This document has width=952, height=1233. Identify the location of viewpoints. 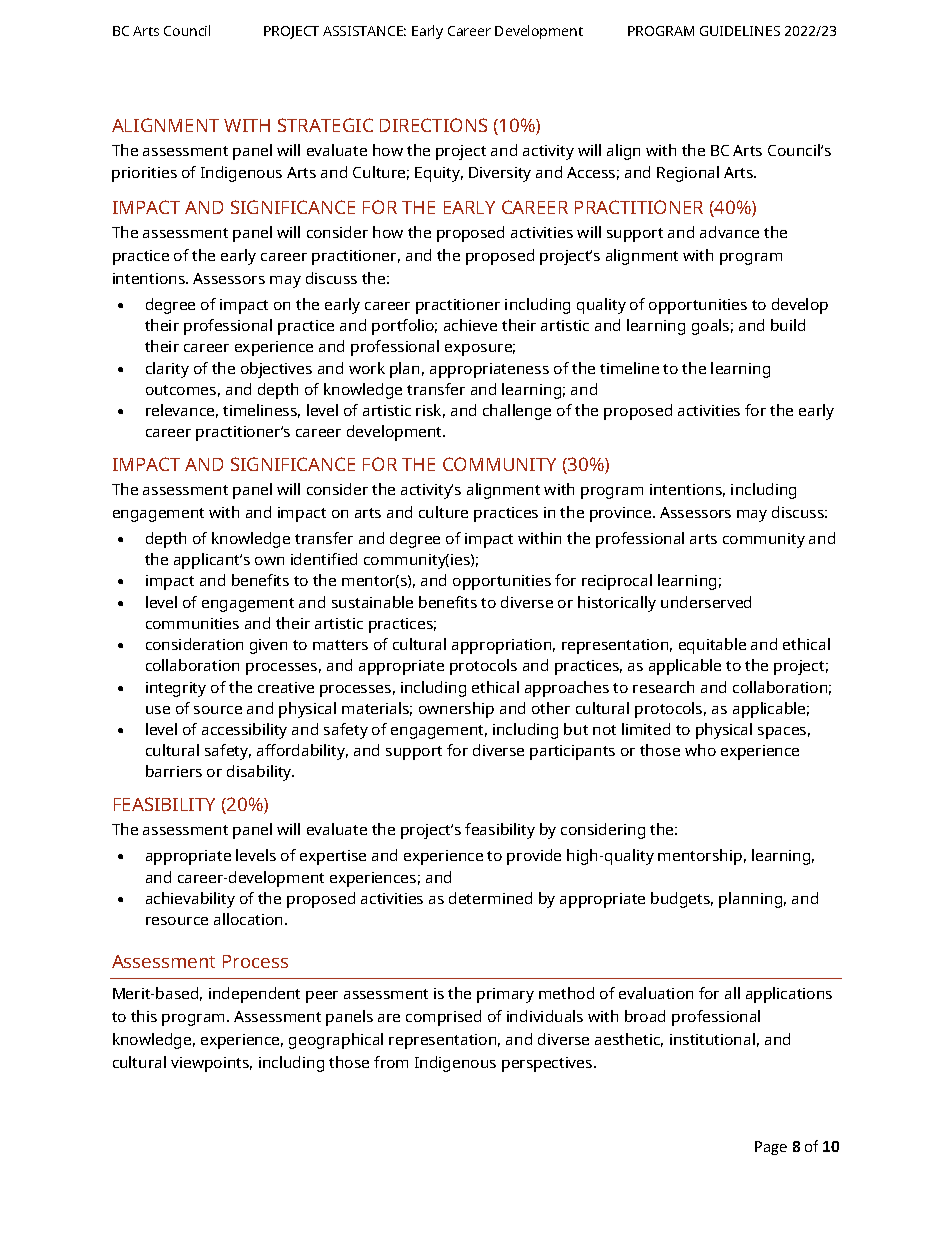
(211, 1064).
